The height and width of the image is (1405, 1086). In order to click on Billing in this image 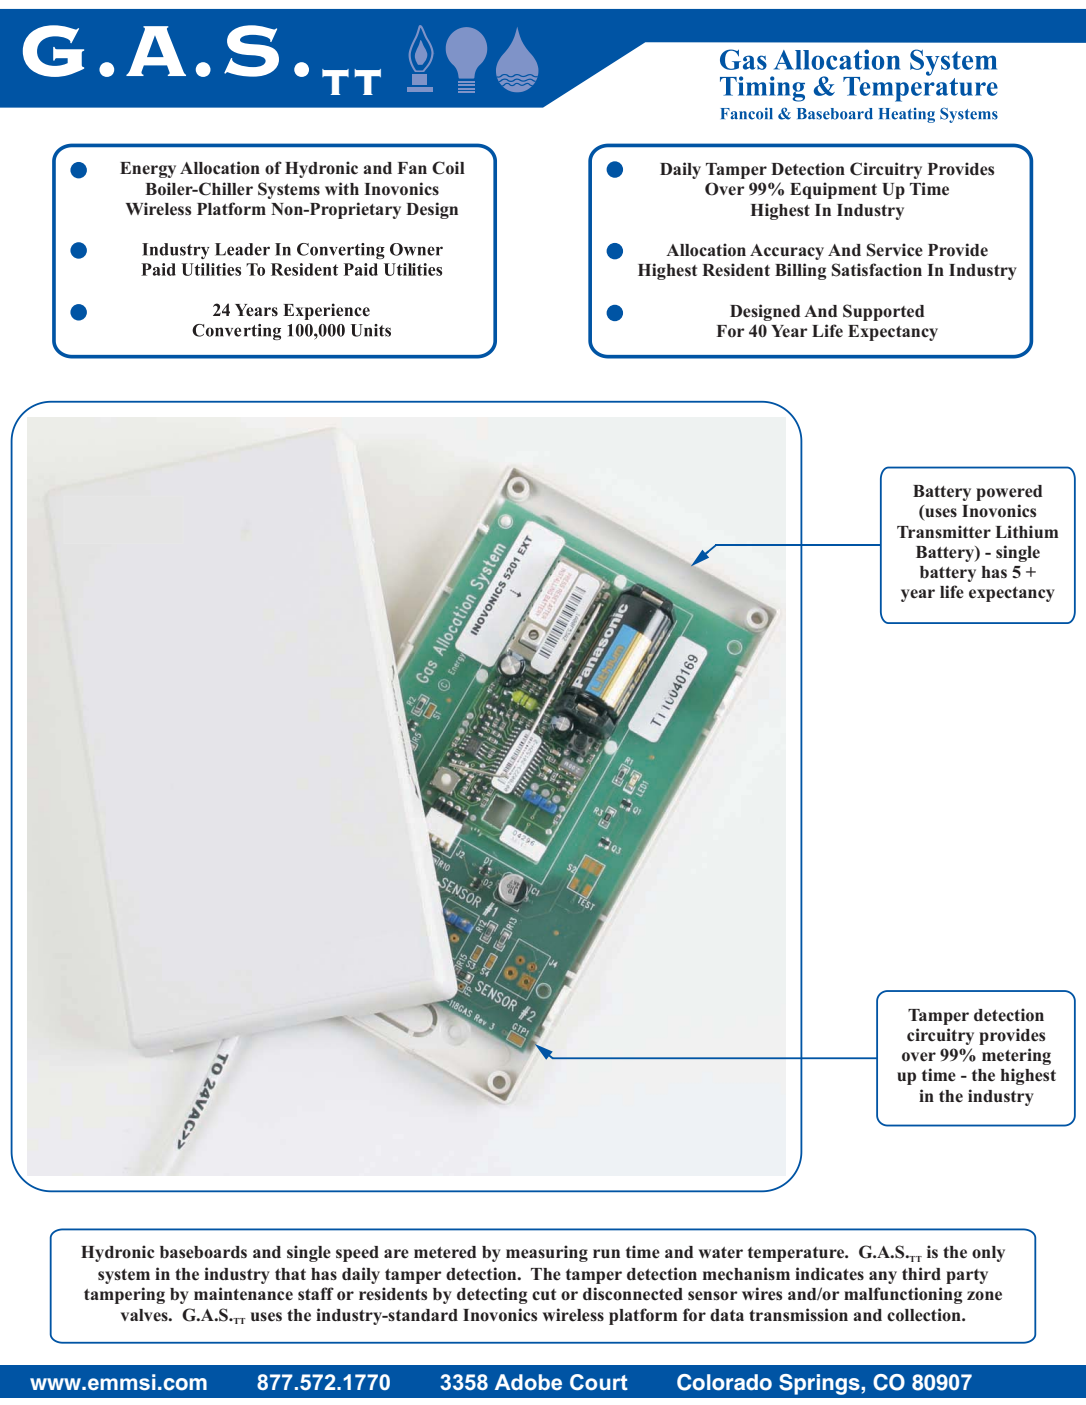, I will do `click(800, 271)`.
